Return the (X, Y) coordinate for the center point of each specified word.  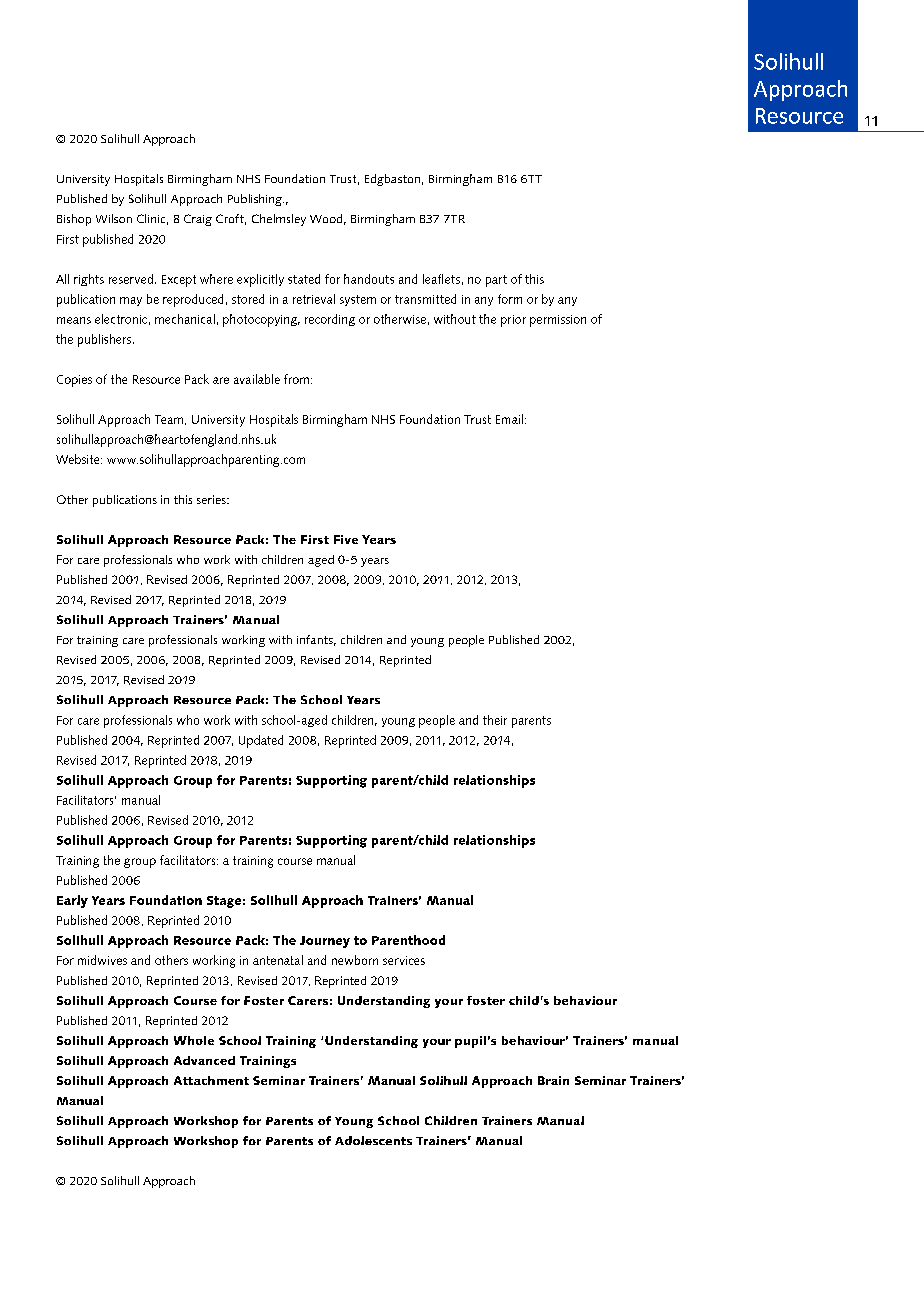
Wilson (114, 218)
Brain (553, 1080)
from (296, 379)
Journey (325, 942)
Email (509, 419)
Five (346, 539)
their (495, 720)
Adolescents (373, 1140)
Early (72, 901)
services (404, 960)
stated (304, 279)
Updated (261, 741)
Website (79, 459)
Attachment (211, 1080)
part (496, 281)
